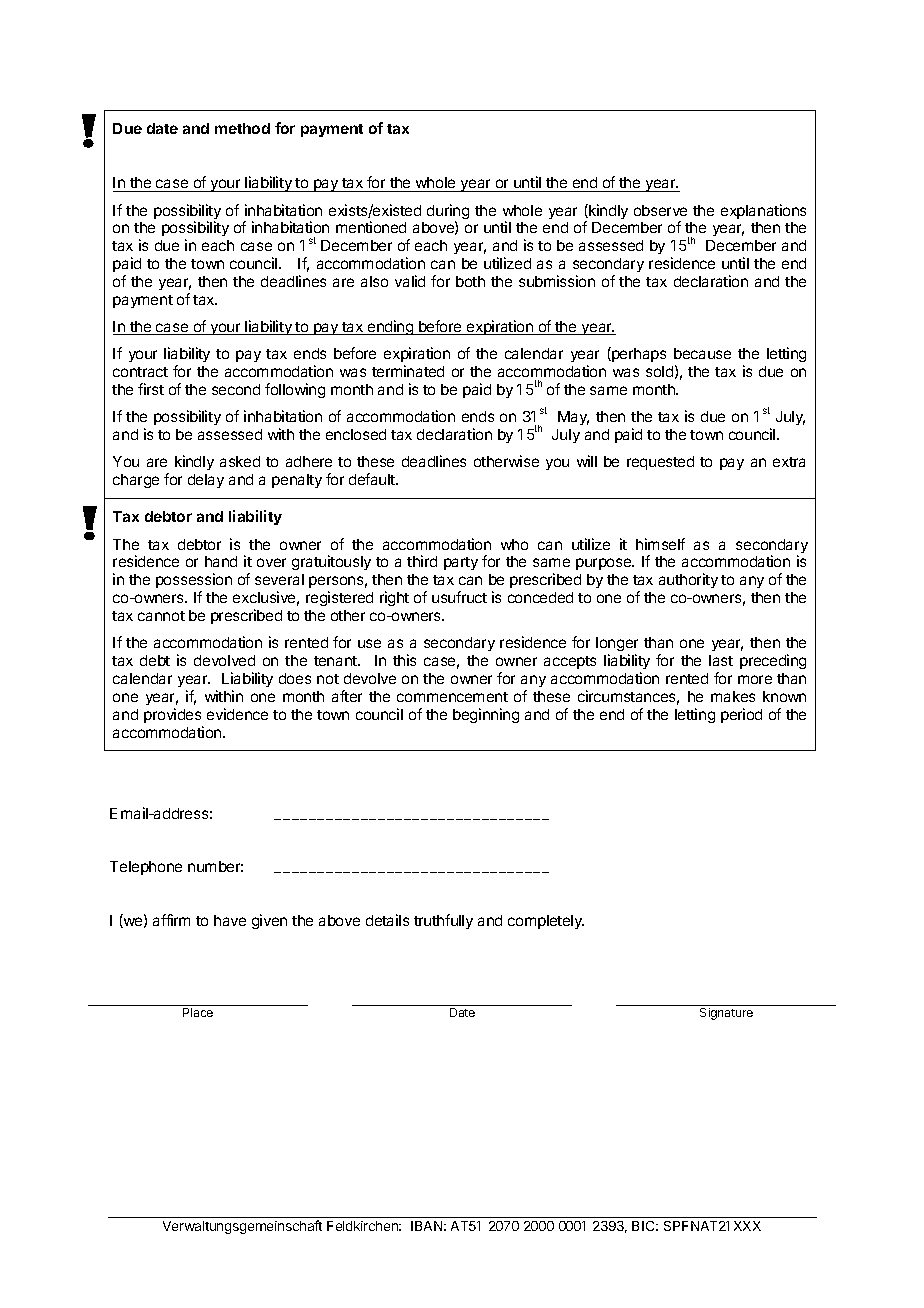 This screenshot has width=924, height=1308. What do you see at coordinates (443, 921) in the screenshot?
I see `truthfully` at bounding box center [443, 921].
